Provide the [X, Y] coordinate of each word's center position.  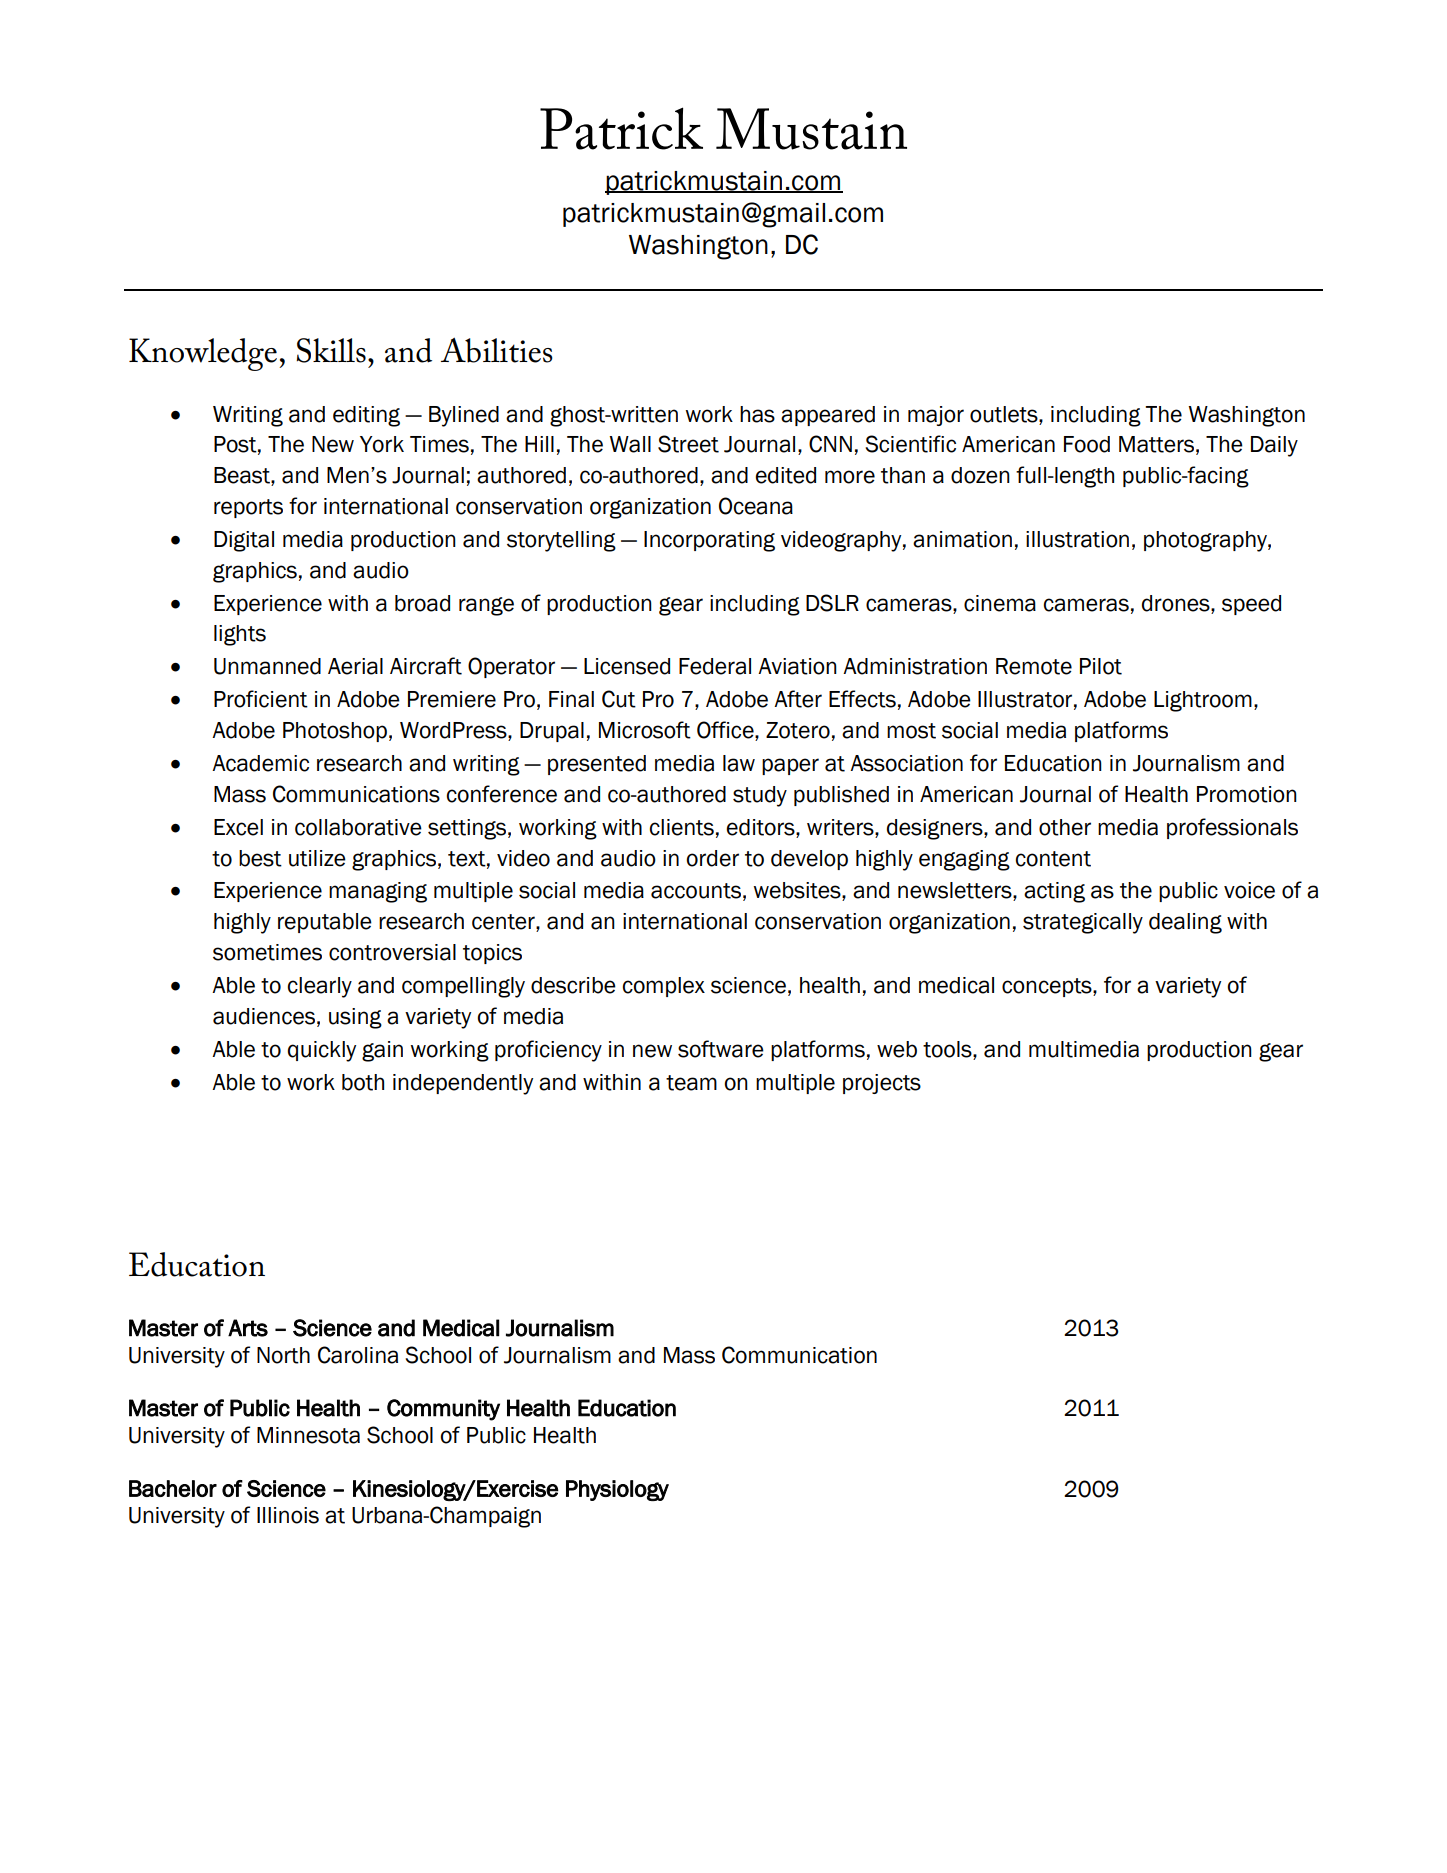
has [757, 414]
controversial [392, 952]
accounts [696, 891]
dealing [1185, 923]
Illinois [288, 1515]
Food [1087, 444]
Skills [331, 350]
